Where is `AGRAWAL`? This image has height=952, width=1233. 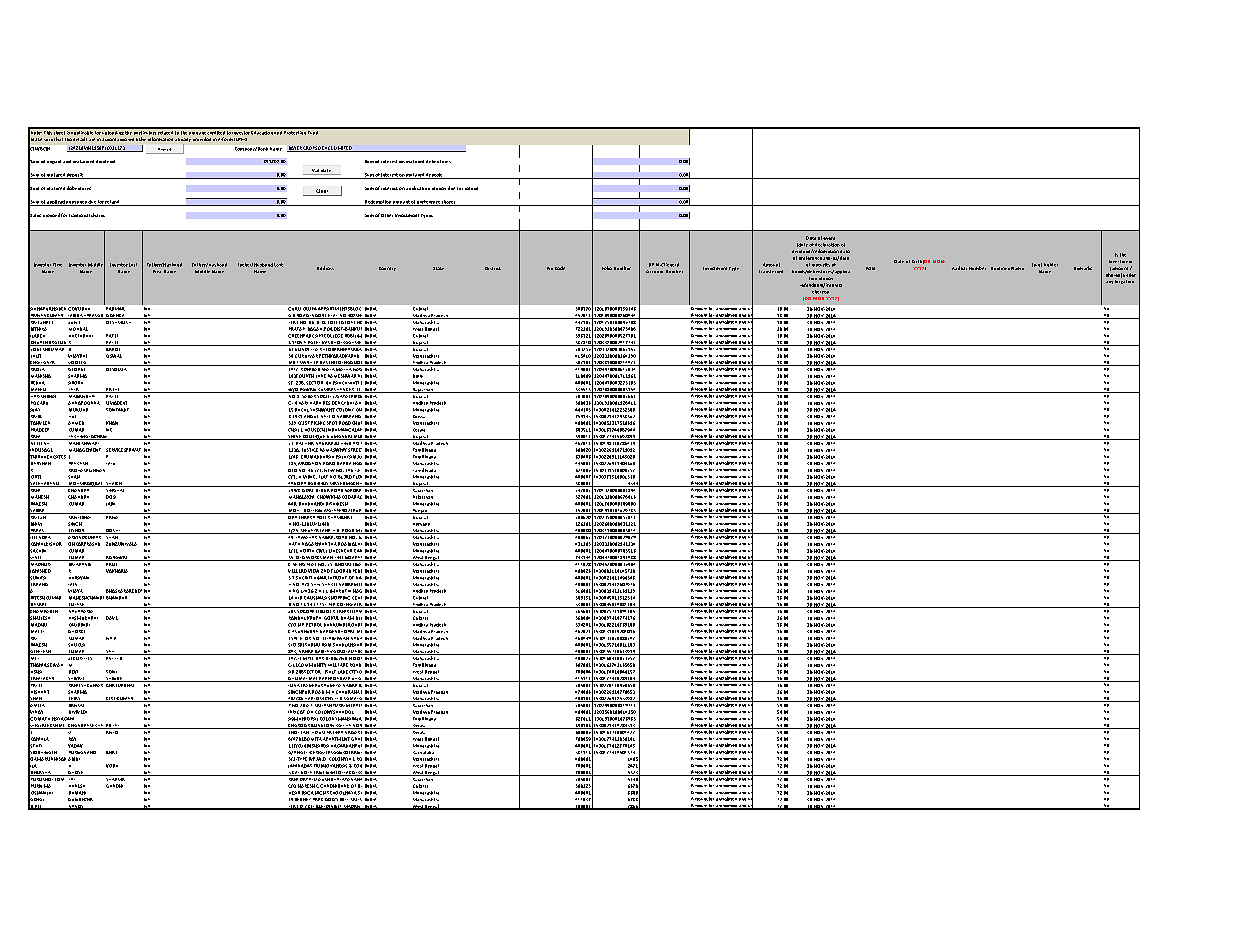
AGRAWAL is located at coordinates (117, 558).
